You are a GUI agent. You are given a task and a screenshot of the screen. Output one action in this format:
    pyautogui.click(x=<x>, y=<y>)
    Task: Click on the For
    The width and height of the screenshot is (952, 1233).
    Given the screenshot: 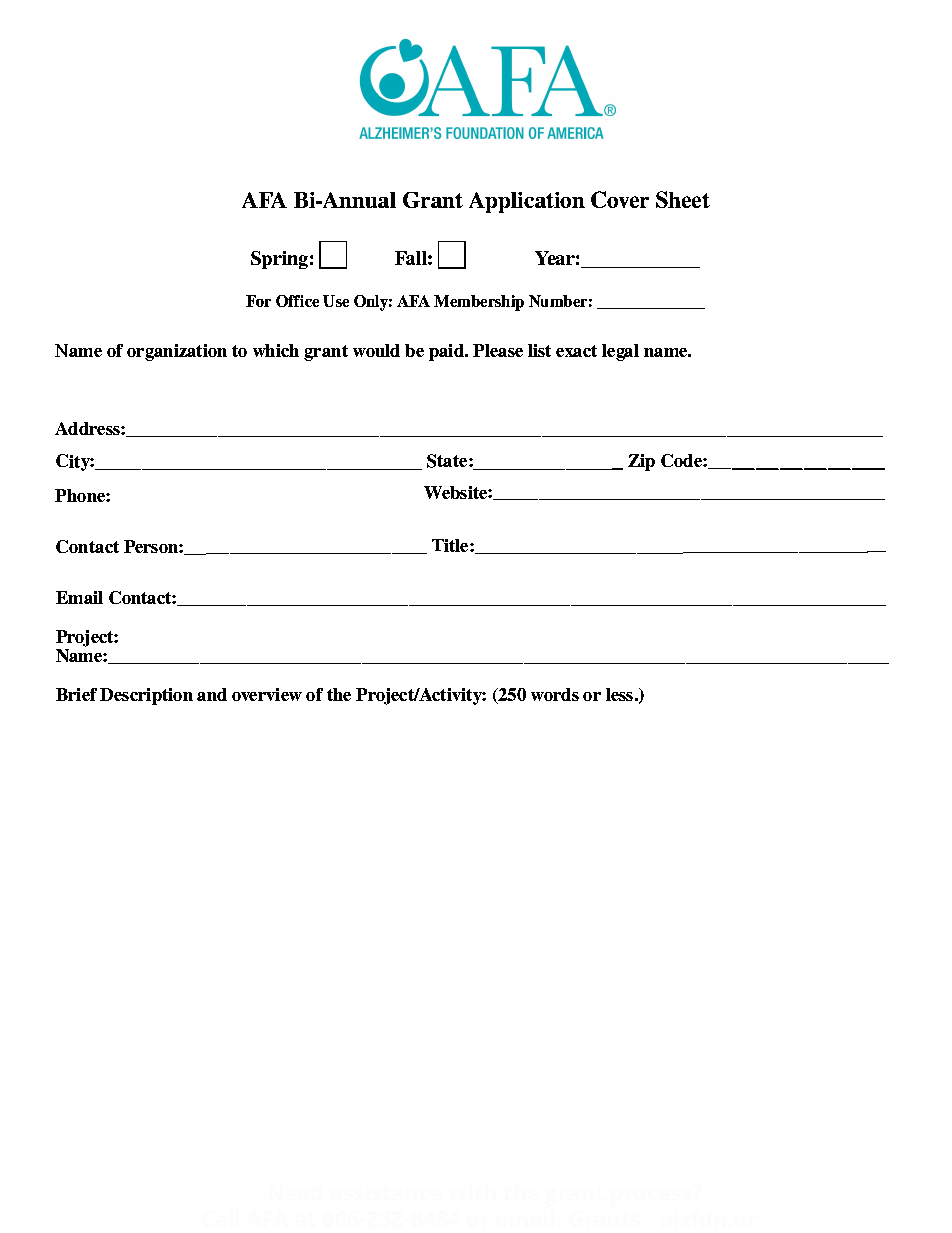 What is the action you would take?
    pyautogui.click(x=258, y=301)
